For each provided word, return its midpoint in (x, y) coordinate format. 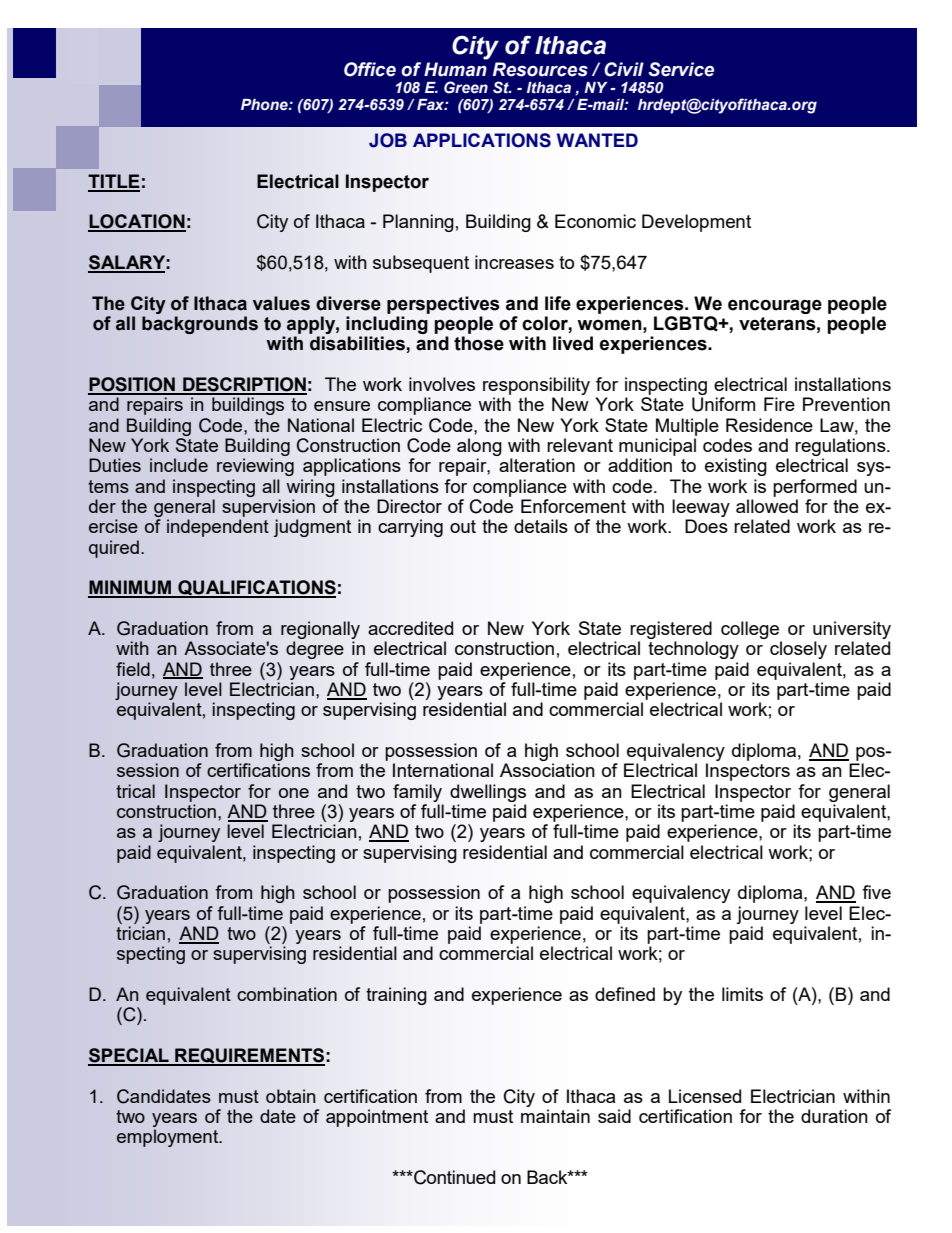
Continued (453, 1177)
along (479, 447)
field (133, 669)
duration (834, 1116)
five (876, 892)
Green (466, 87)
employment (169, 1138)
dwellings (488, 793)
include (179, 465)
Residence (769, 425)
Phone (265, 105)
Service (681, 69)
